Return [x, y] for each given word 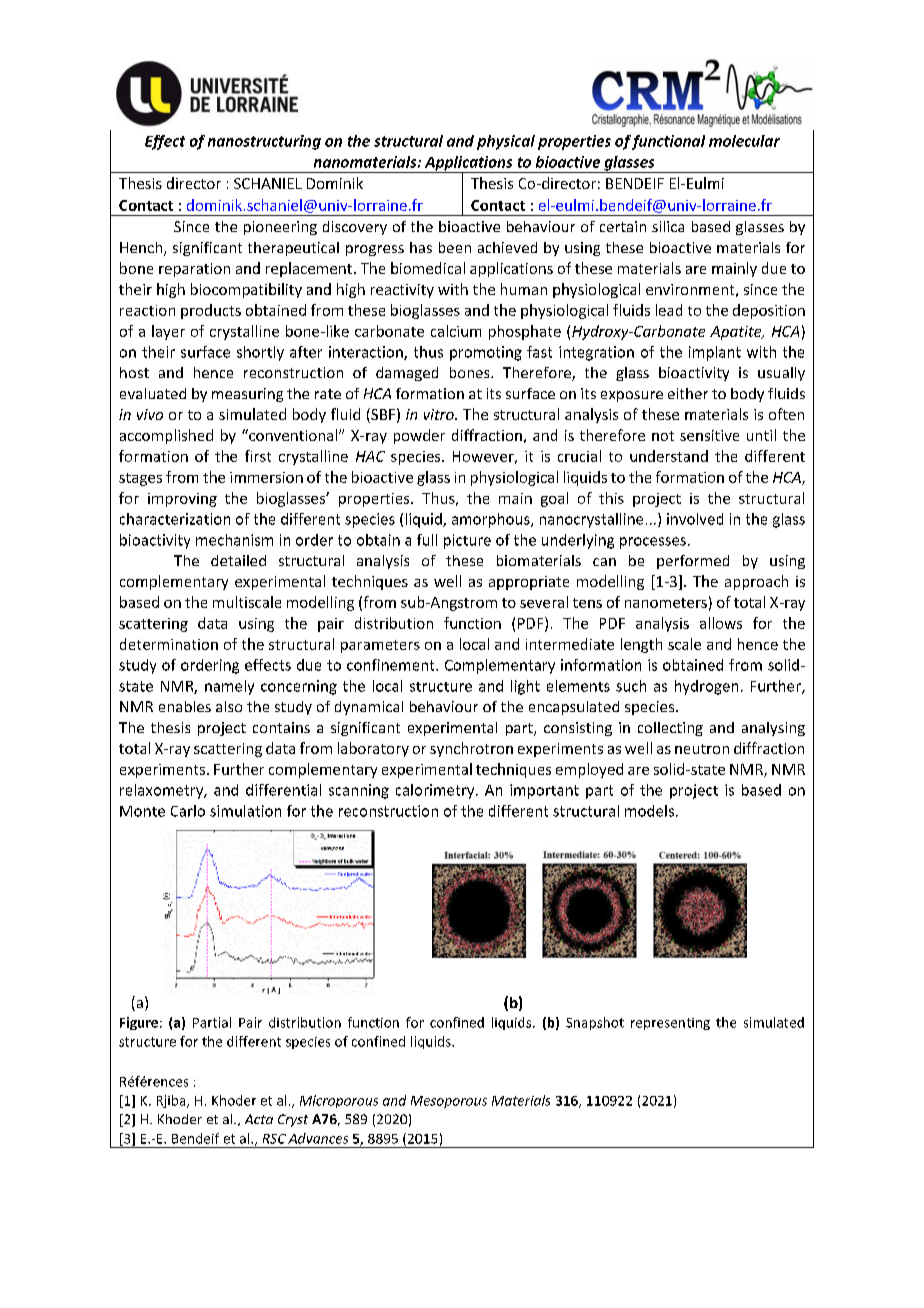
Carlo [188, 811]
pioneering [280, 228]
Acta [259, 1119]
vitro [440, 414]
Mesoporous [449, 1102]
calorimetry [436, 791]
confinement [392, 665]
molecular [744, 141]
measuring [247, 395]
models [649, 811]
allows [721, 623]
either [688, 393]
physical [506, 142]
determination [169, 644]
